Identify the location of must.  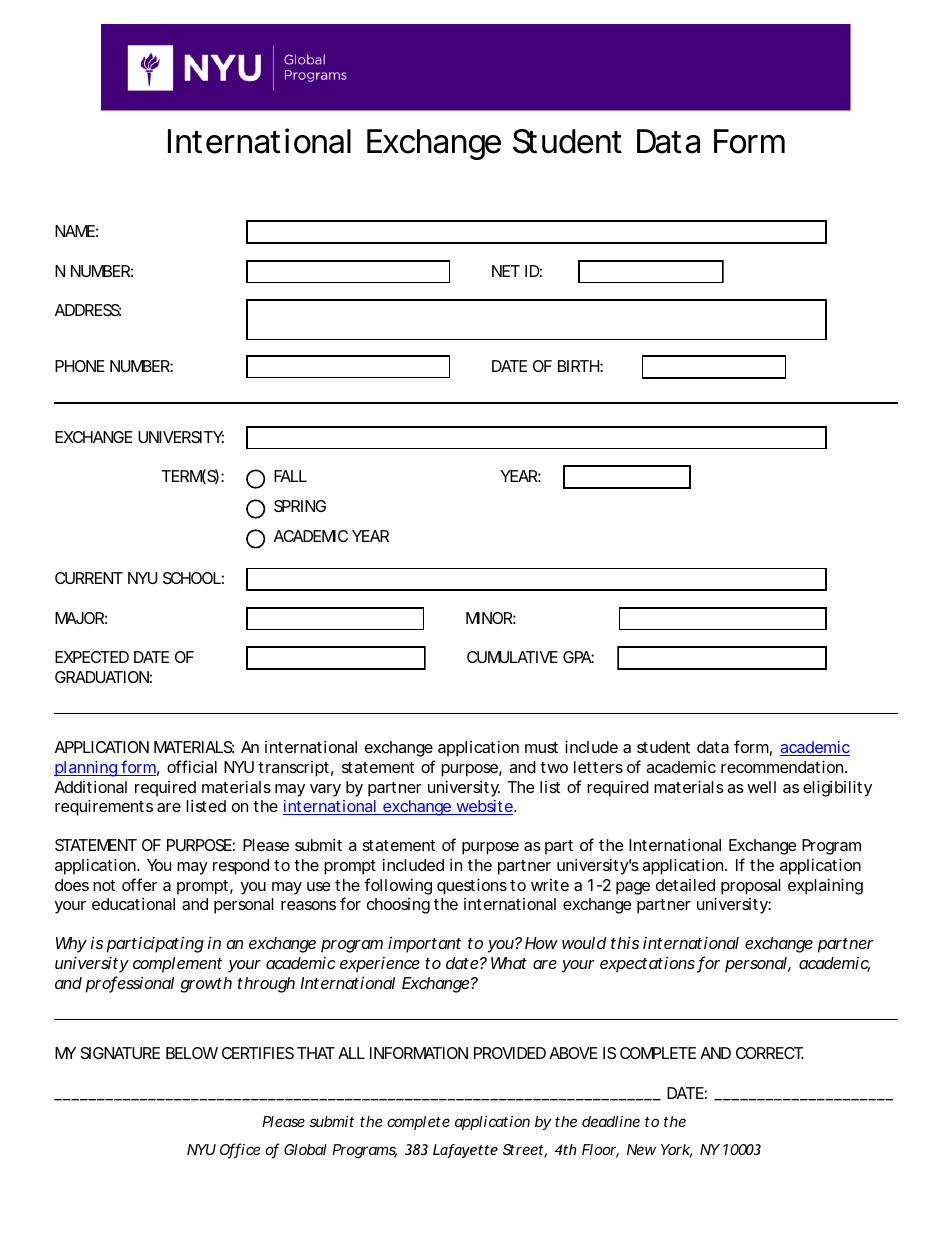
(541, 747).
